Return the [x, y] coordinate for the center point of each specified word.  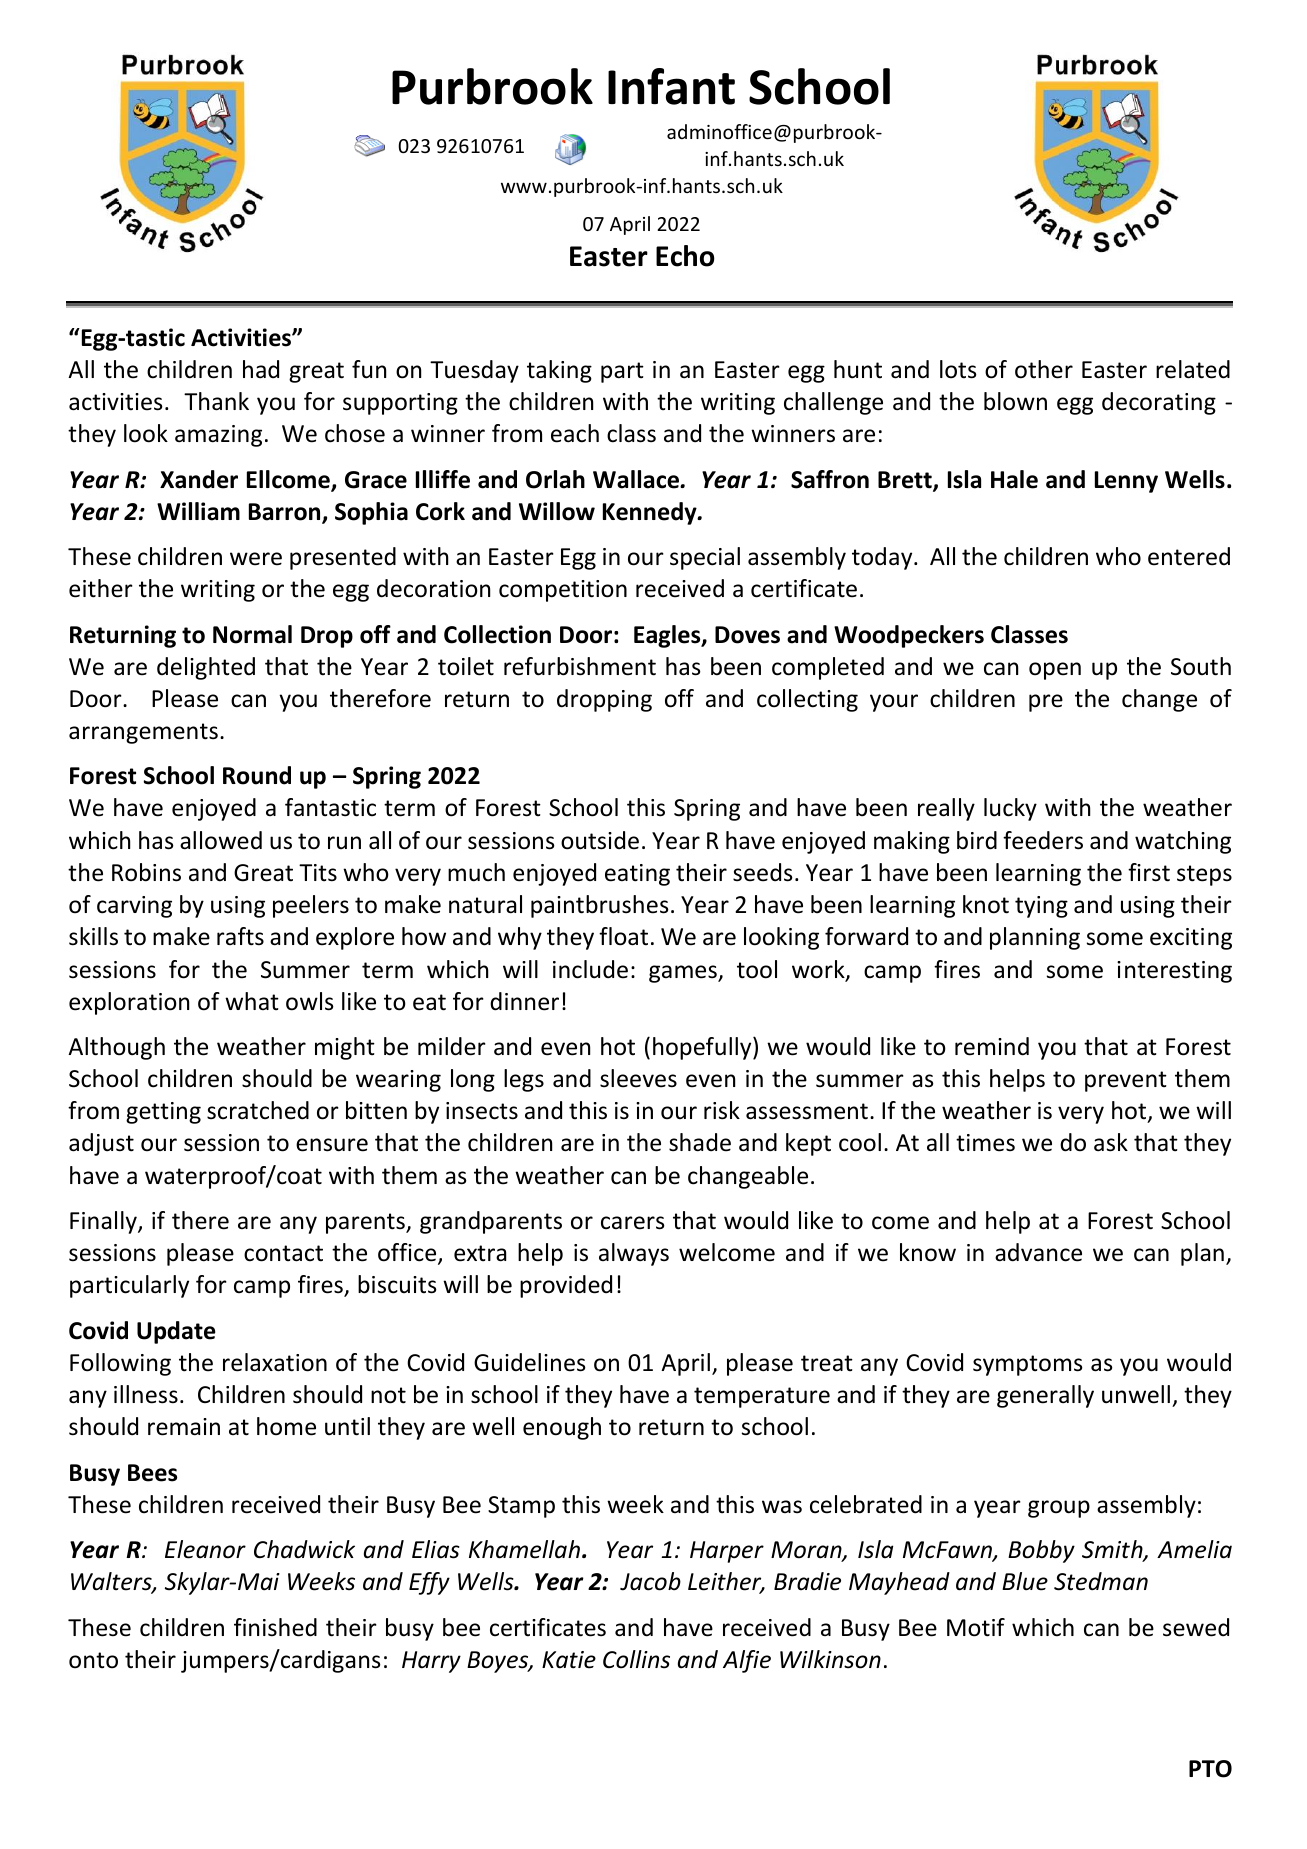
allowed [221, 840]
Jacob [650, 1581]
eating [637, 875]
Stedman [1101, 1581]
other [1044, 369]
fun [369, 369]
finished [275, 1627]
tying [1041, 907]
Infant [671, 86]
